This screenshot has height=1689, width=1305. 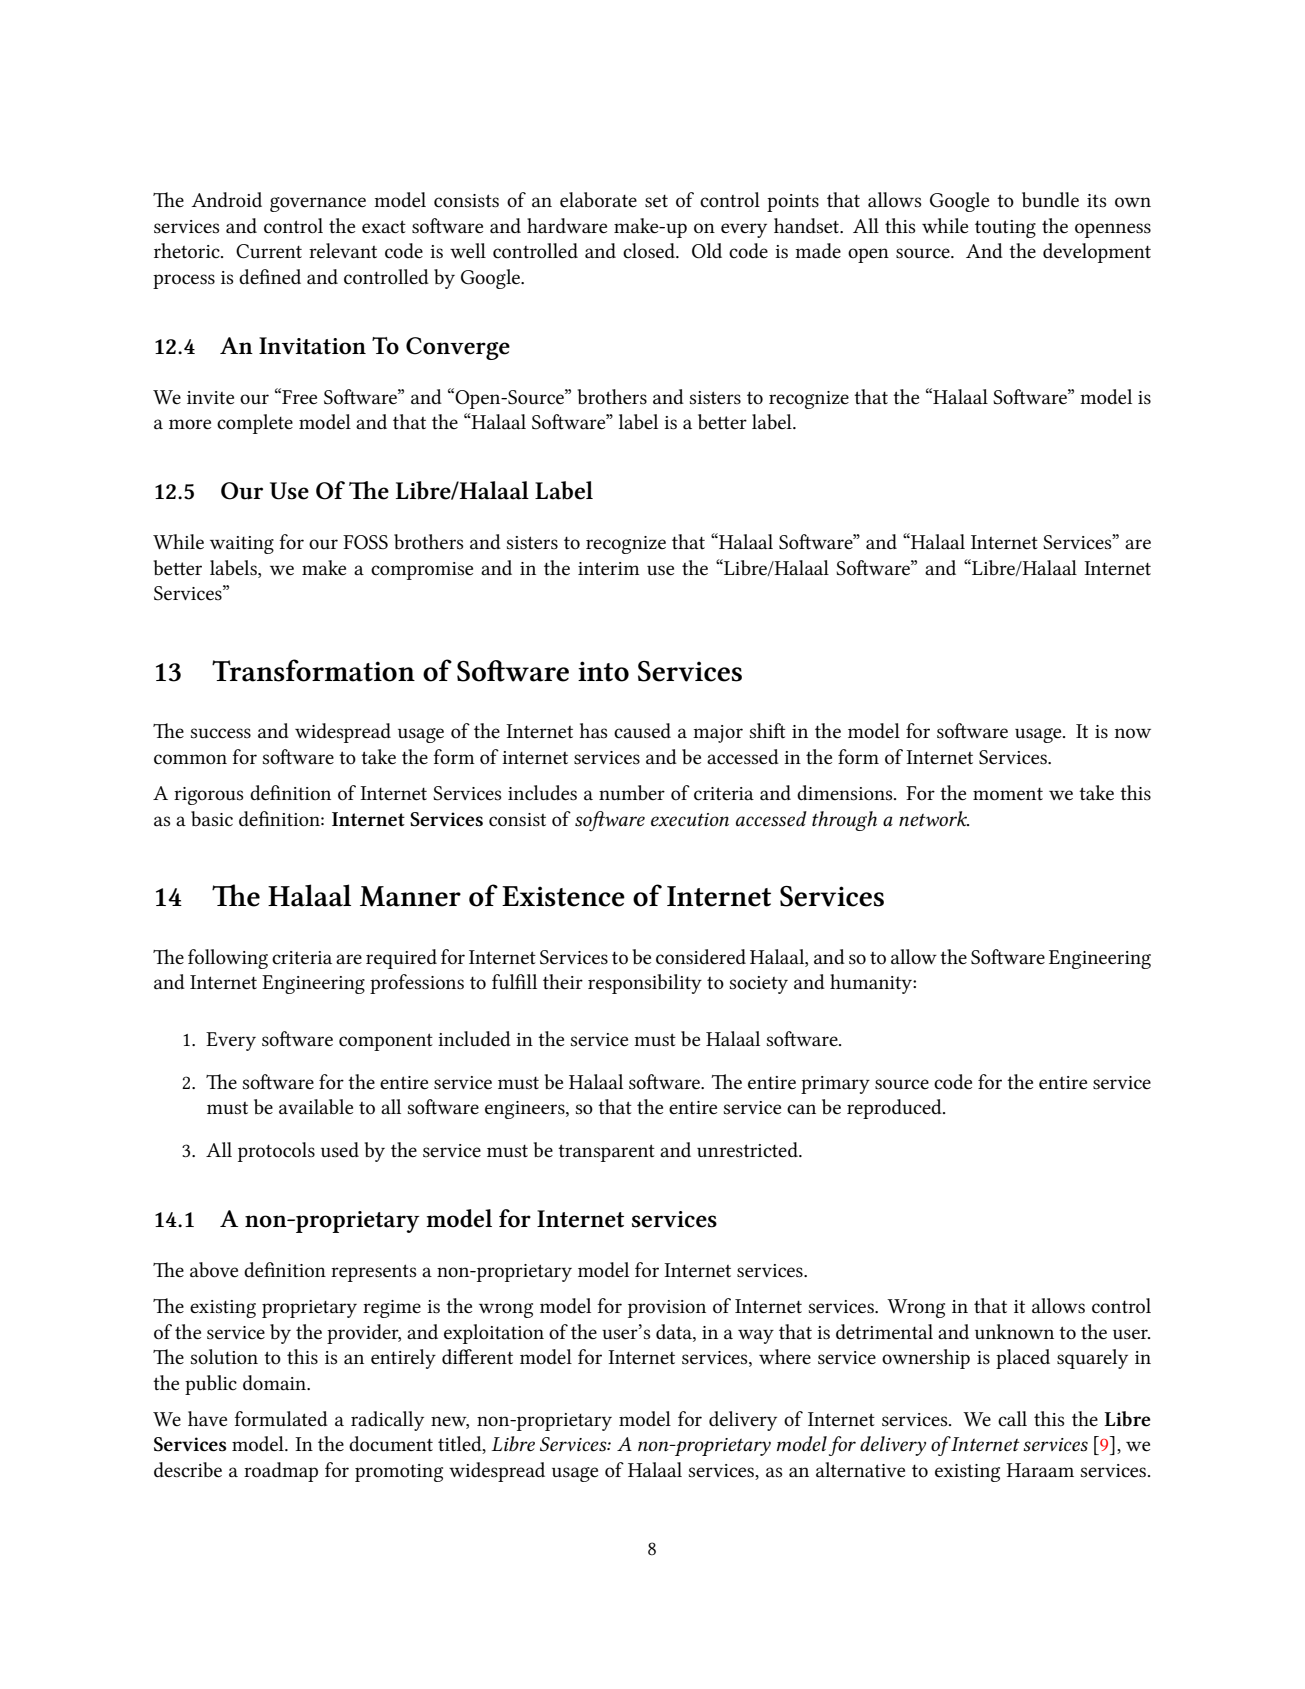 What do you see at coordinates (212, 819) in the screenshot?
I see `basic` at bounding box center [212, 819].
